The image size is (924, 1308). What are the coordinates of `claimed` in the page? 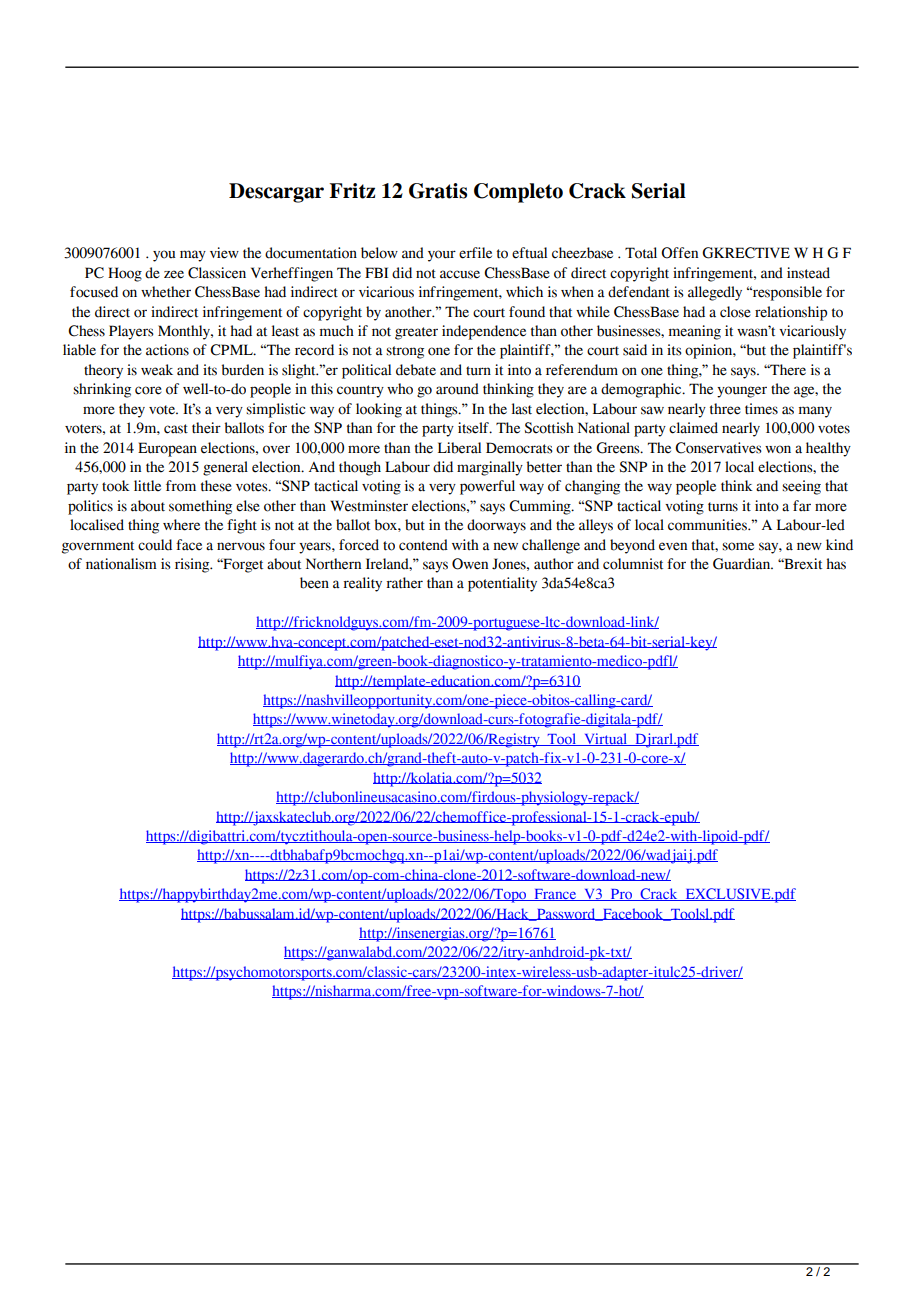 It's located at (693, 428).
